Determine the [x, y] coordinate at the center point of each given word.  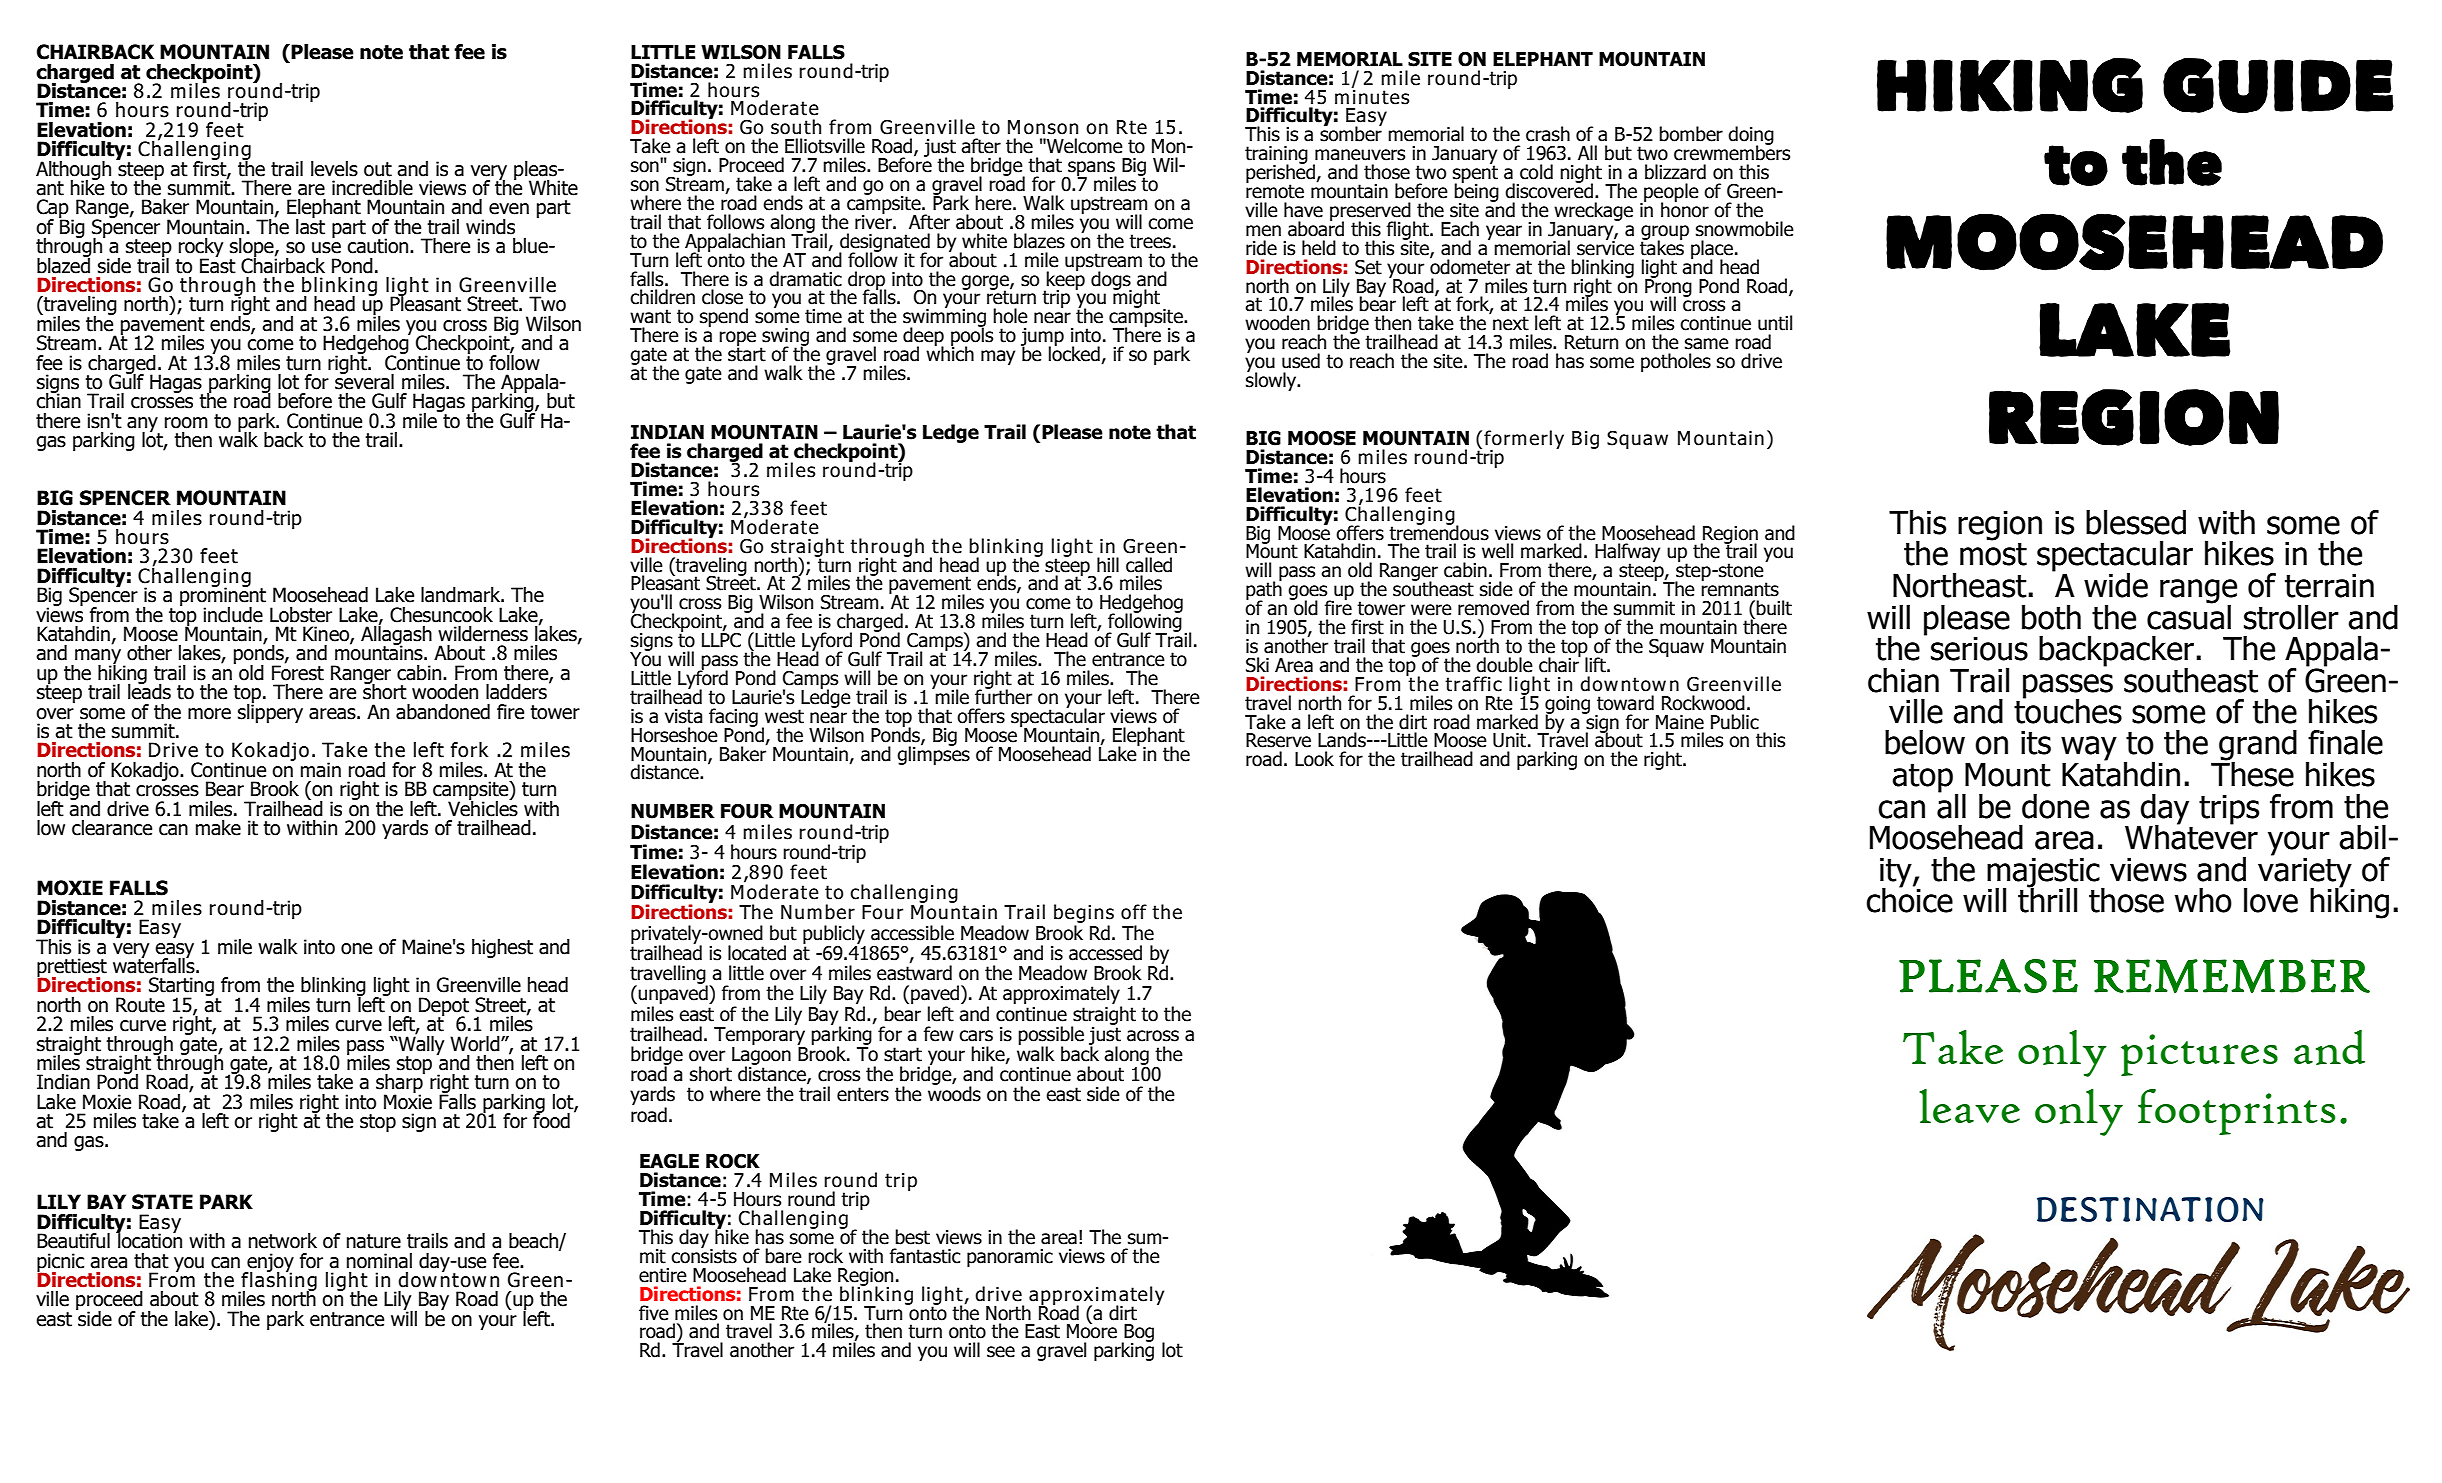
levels [334, 169]
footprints [2236, 1112]
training [1276, 156]
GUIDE [2278, 85]
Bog [1138, 1334]
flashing [278, 1281]
